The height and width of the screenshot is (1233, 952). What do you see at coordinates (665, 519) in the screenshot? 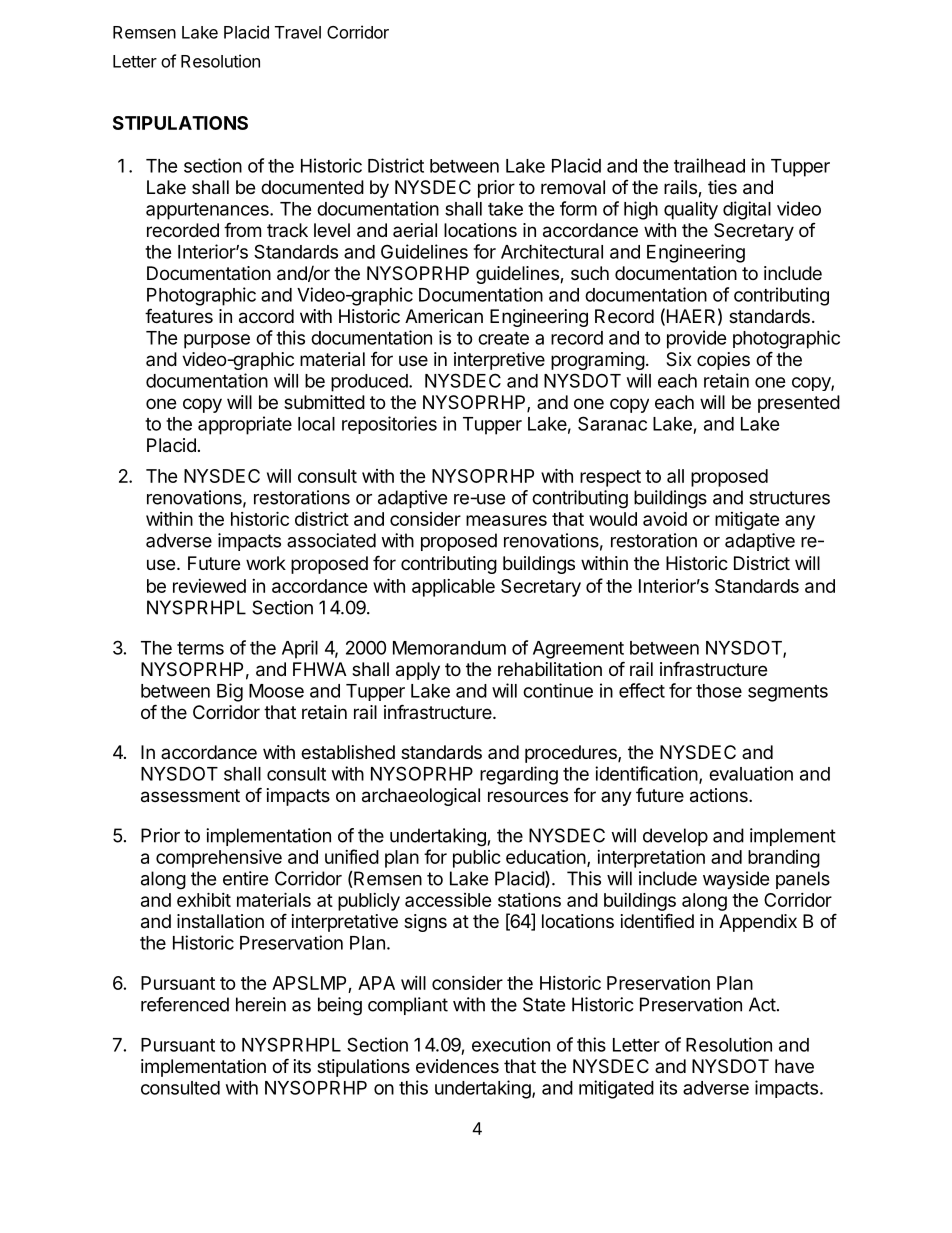
I see `avoid` at bounding box center [665, 519].
